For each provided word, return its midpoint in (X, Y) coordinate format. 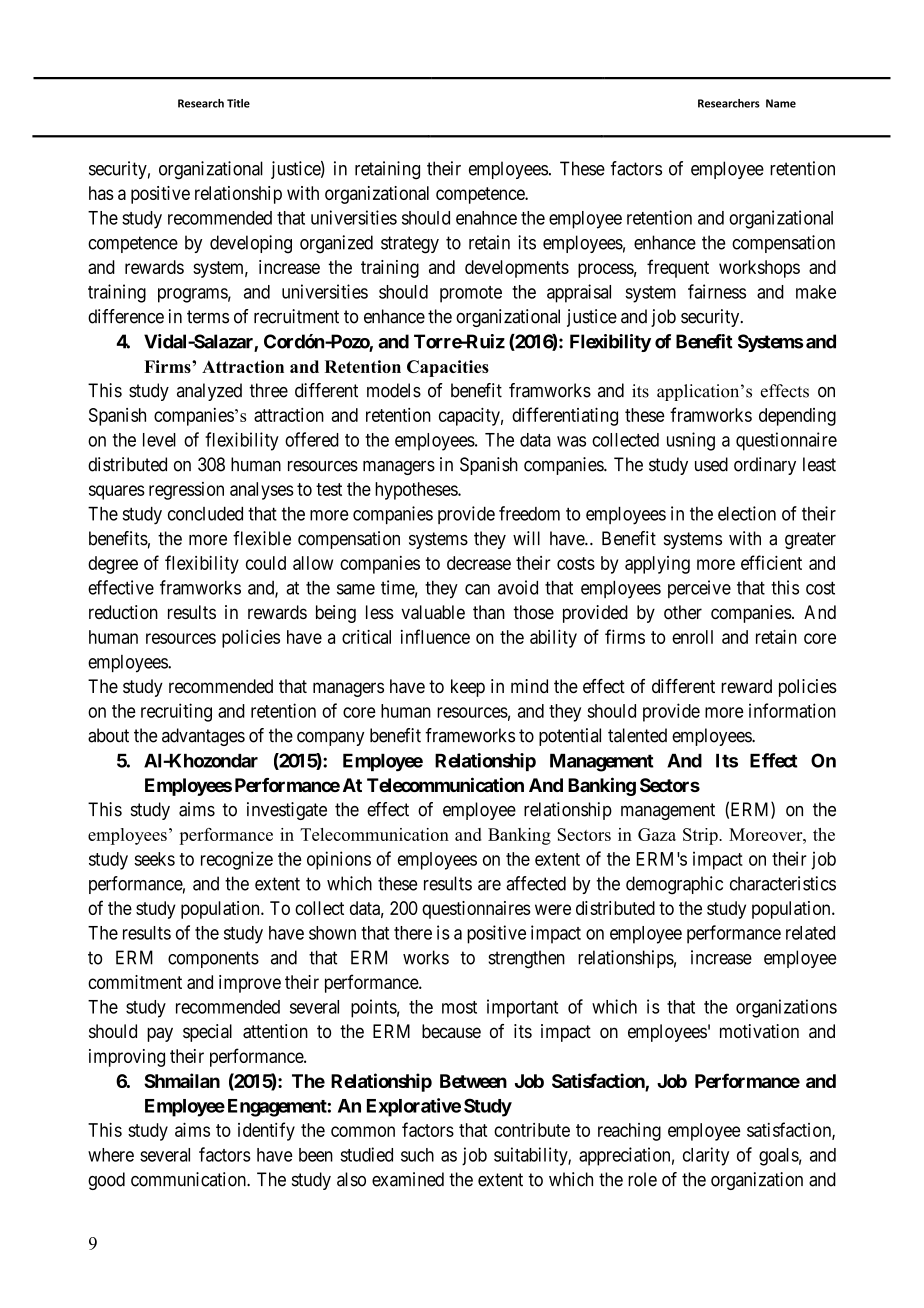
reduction (123, 612)
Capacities (448, 368)
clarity (706, 1156)
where (111, 1155)
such (417, 1155)
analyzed (209, 392)
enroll (692, 637)
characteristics (783, 883)
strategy (410, 245)
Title (238, 103)
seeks (154, 859)
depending (797, 417)
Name (781, 103)
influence (435, 636)
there (413, 933)
